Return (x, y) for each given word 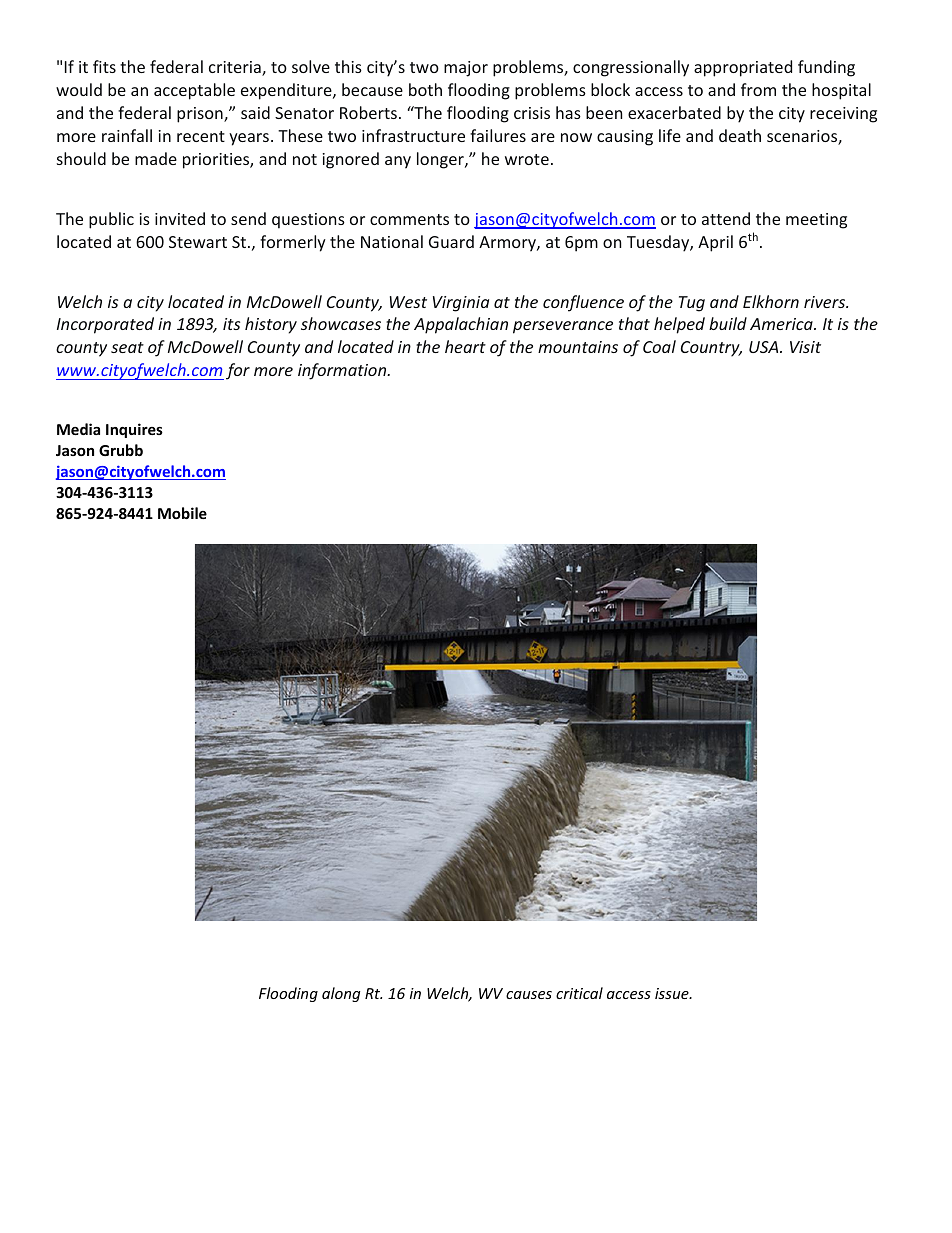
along (341, 994)
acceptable (194, 91)
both (425, 89)
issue (673, 993)
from (758, 89)
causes (529, 995)
